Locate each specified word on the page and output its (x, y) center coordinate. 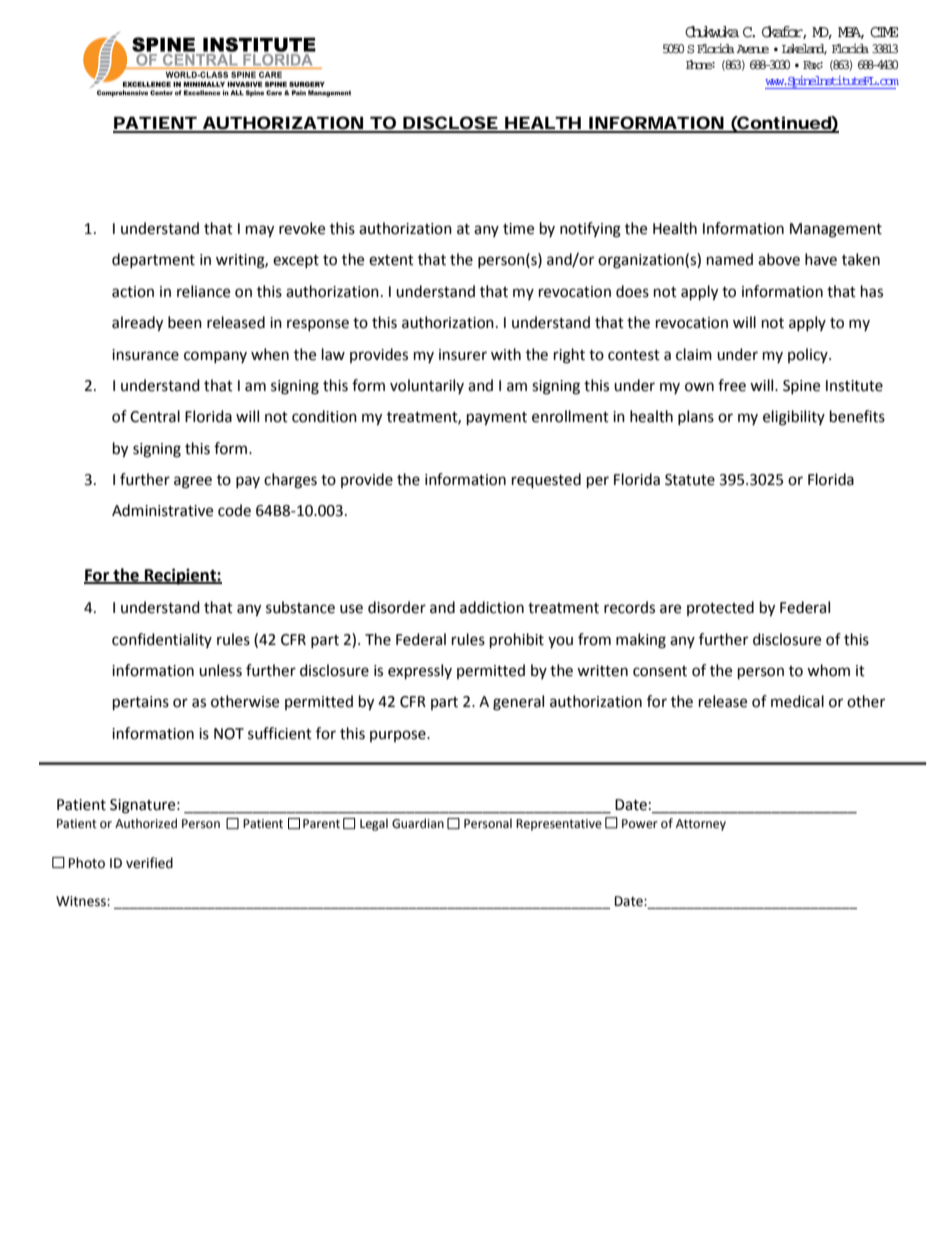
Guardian (418, 823)
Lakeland (804, 49)
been (185, 322)
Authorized (146, 823)
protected (720, 608)
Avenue (752, 49)
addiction (492, 607)
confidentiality (162, 640)
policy (809, 355)
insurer (463, 355)
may (260, 231)
